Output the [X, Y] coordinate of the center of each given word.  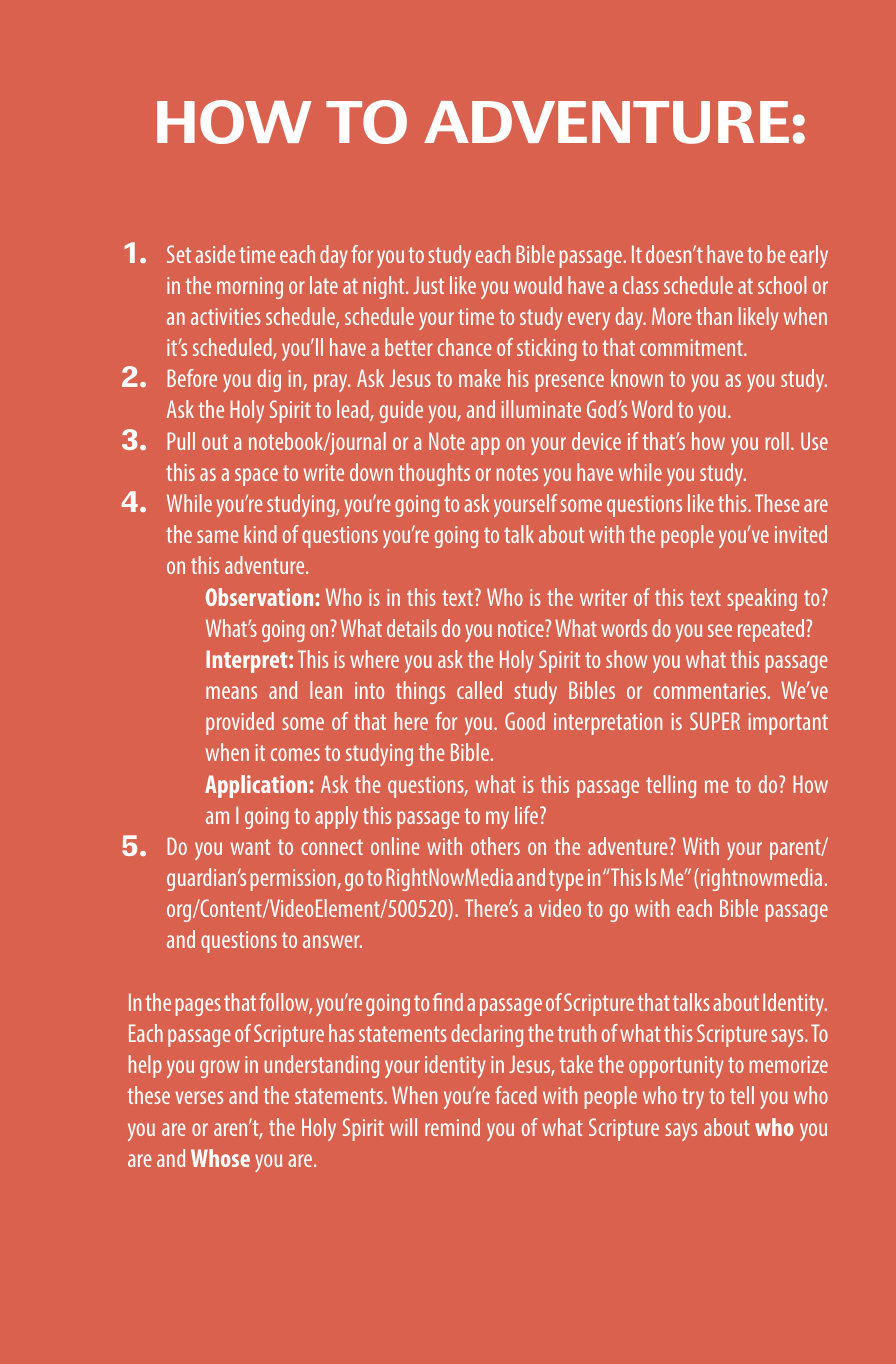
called [479, 690]
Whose [220, 1158]
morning [250, 288]
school [782, 285]
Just [428, 285]
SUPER [715, 721]
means [231, 692]
